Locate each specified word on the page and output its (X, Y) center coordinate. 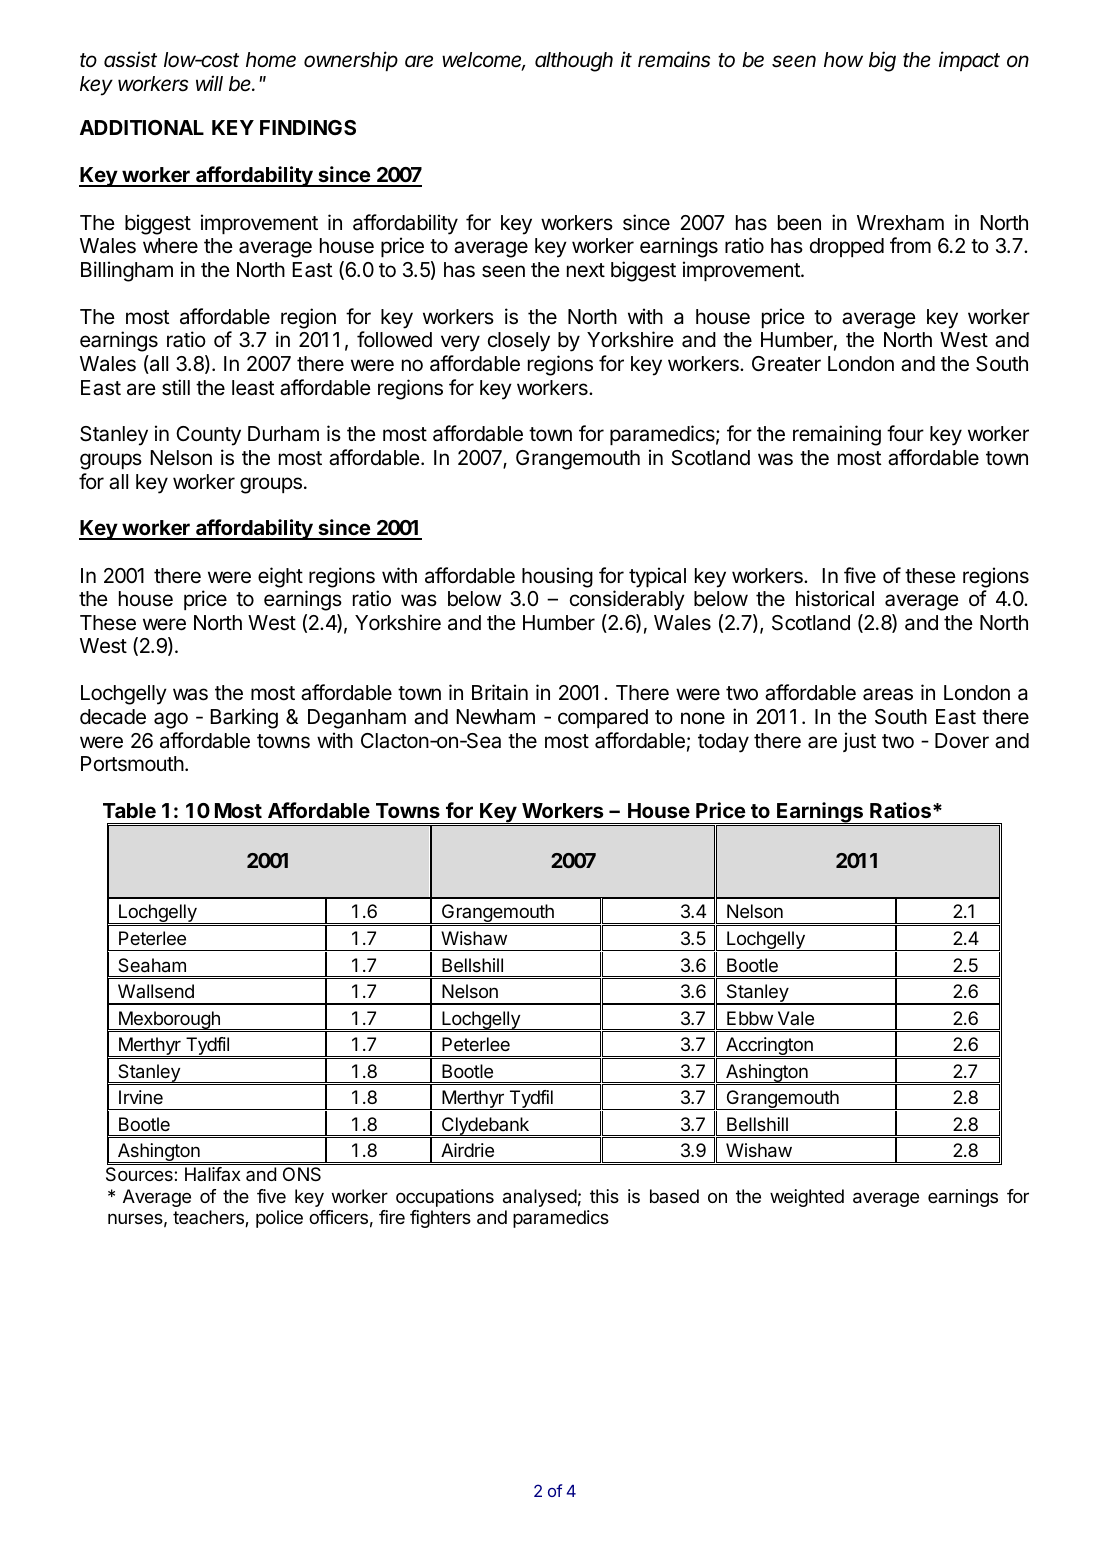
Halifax (213, 1174)
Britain (500, 692)
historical (835, 598)
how (843, 60)
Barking (244, 718)
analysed (540, 1198)
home (271, 60)
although (574, 62)
